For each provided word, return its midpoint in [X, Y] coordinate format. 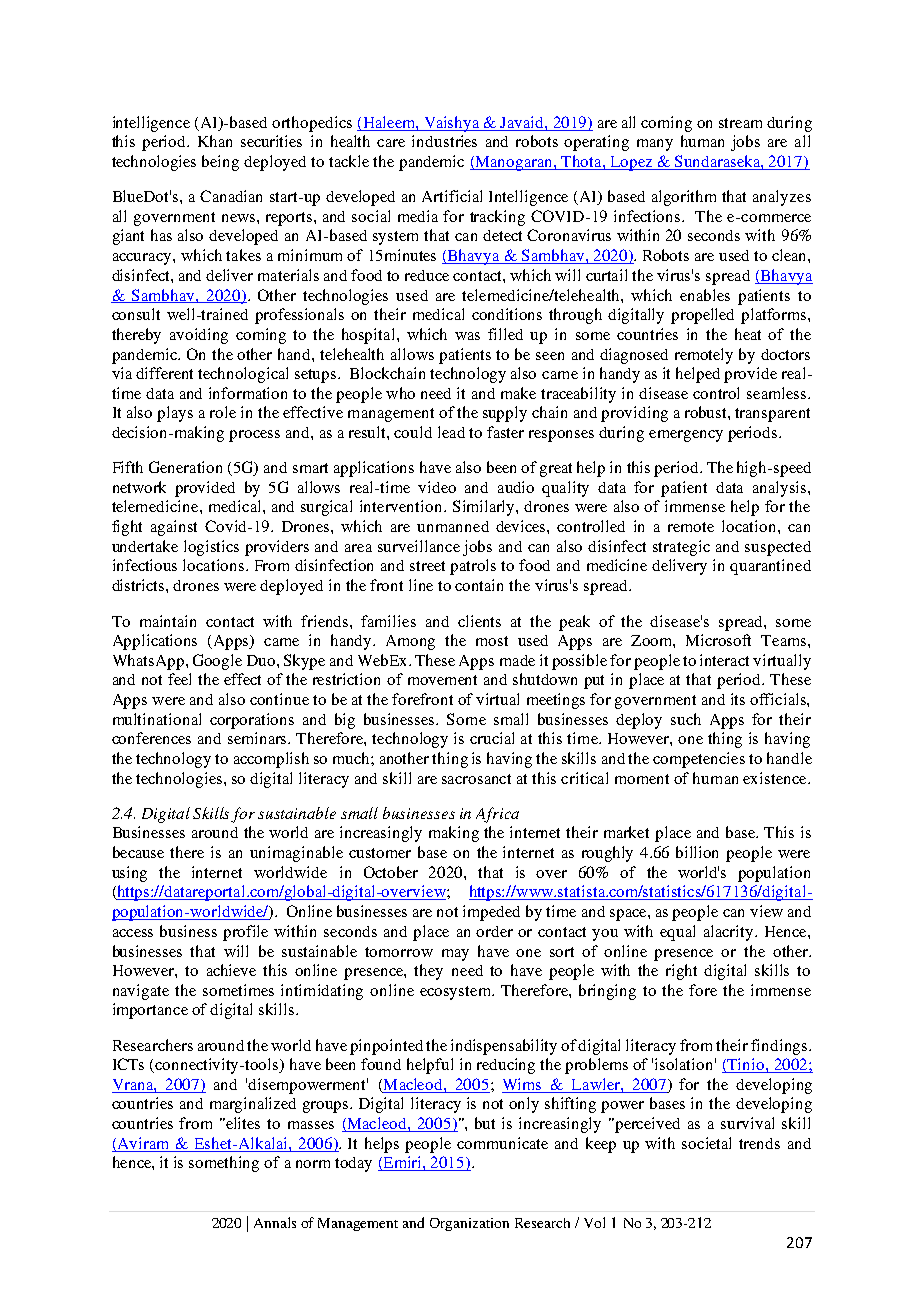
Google [217, 662]
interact [724, 660]
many [655, 145]
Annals [275, 1222]
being [220, 163]
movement [442, 680]
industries [444, 141]
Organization [469, 1224]
